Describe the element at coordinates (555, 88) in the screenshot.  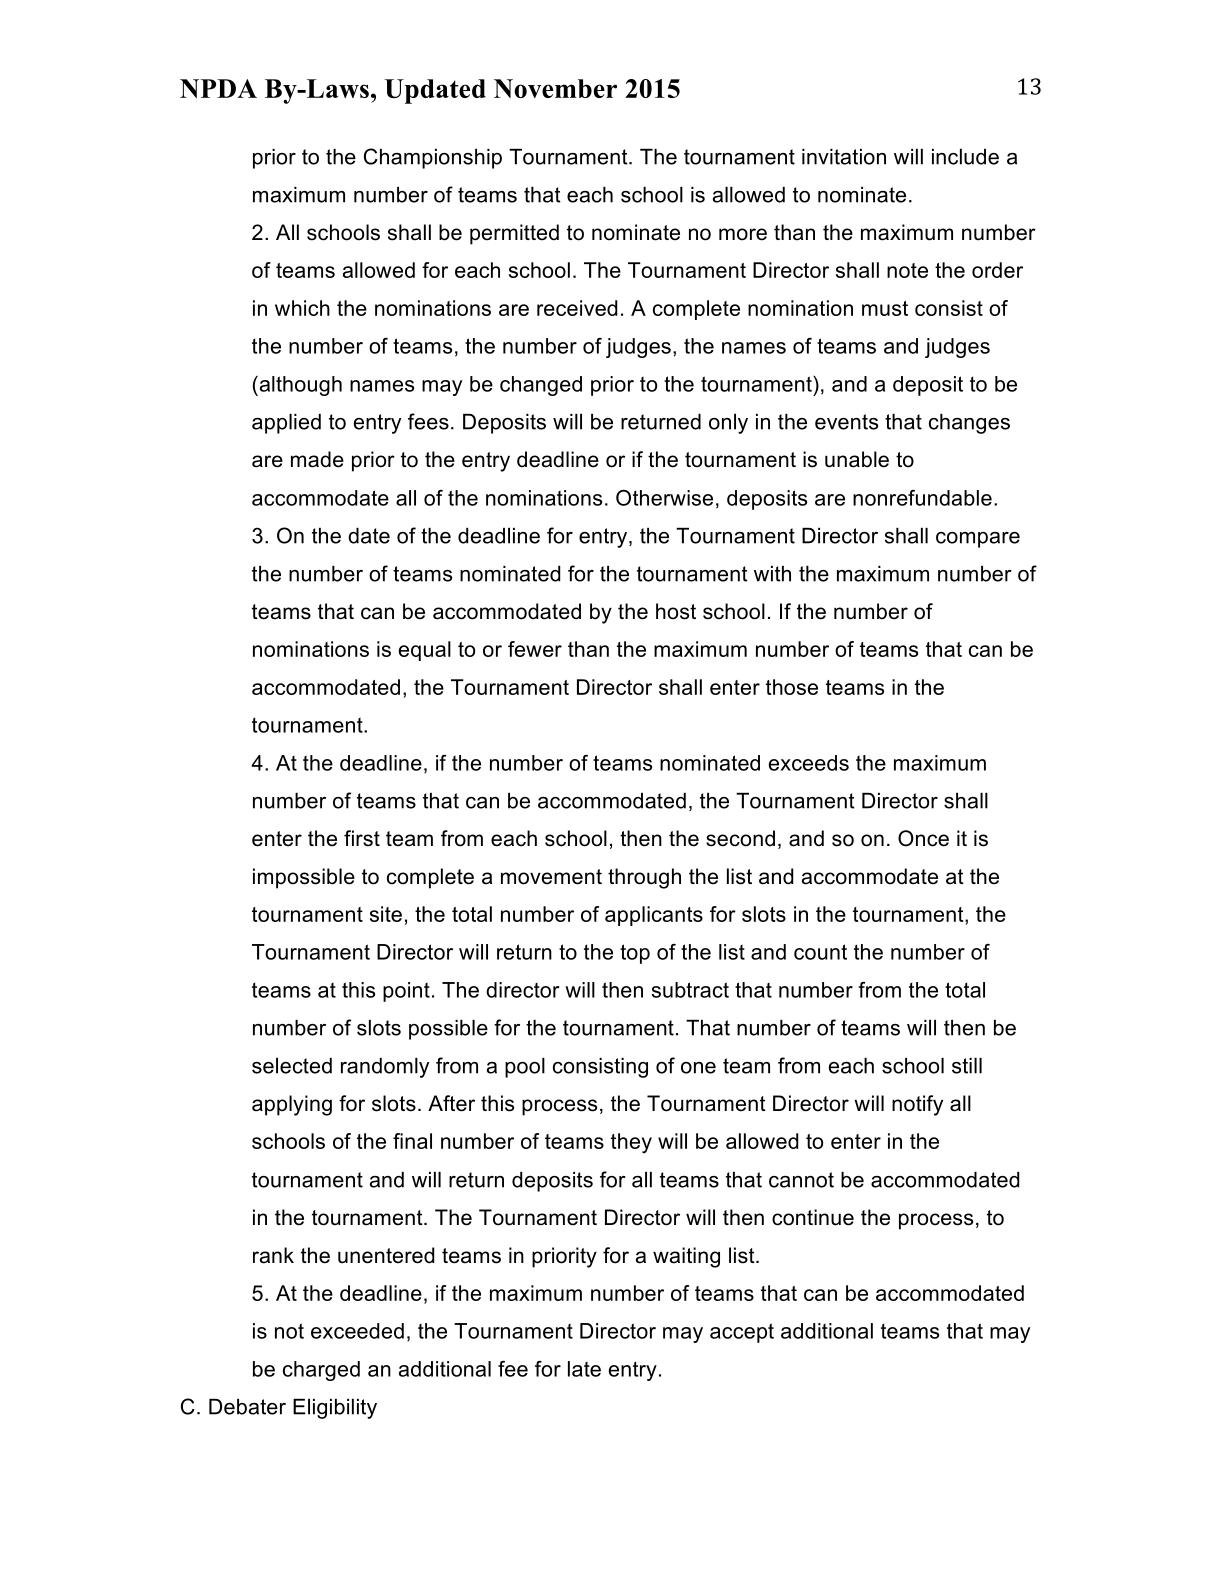
I see `November` at that location.
